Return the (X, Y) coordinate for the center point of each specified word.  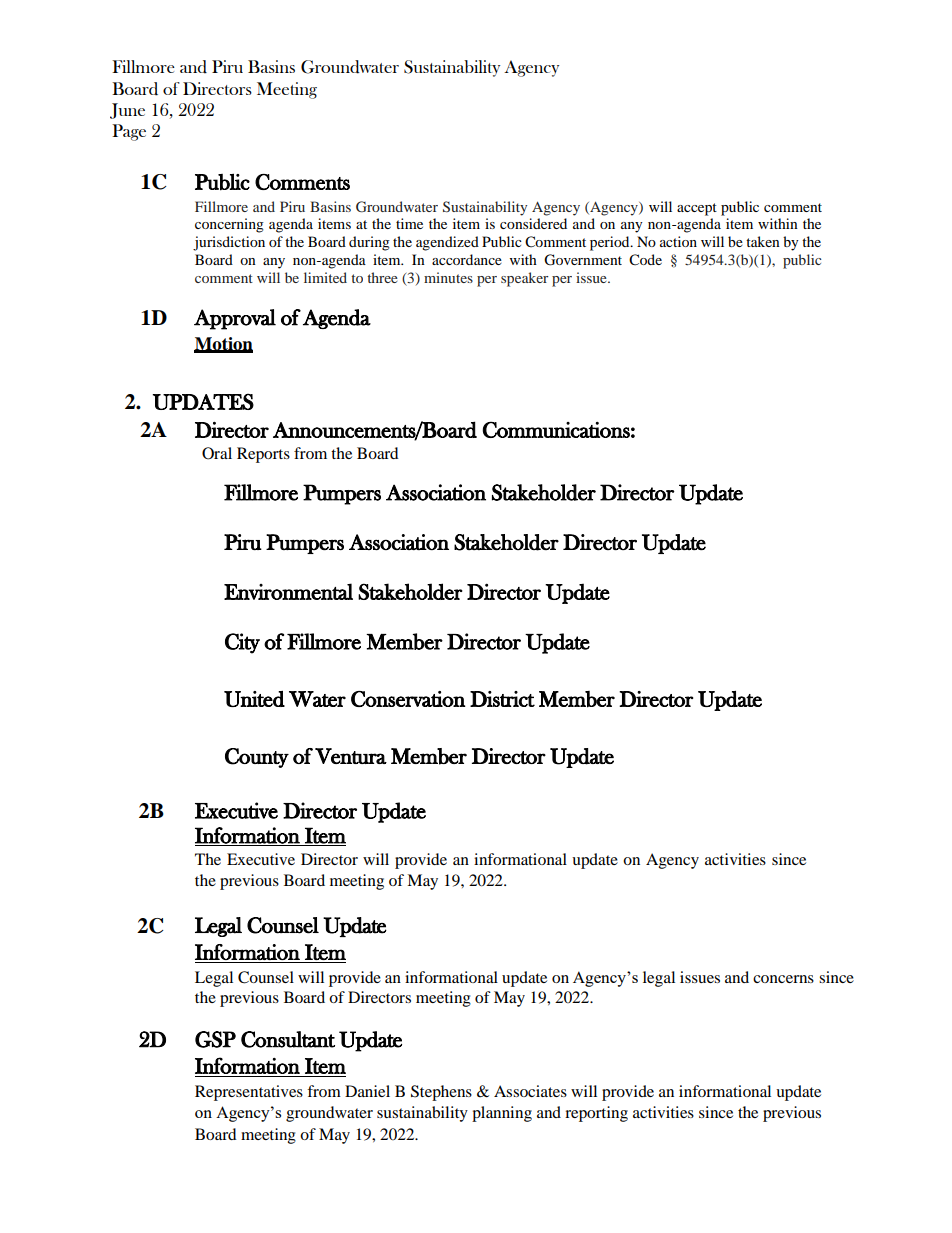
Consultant (288, 1039)
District (502, 699)
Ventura (351, 756)
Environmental (288, 591)
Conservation (408, 699)
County (257, 758)
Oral (217, 453)
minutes (448, 277)
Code (645, 260)
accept (697, 209)
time (409, 223)
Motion (223, 344)
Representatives (249, 1093)
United (254, 699)
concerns (783, 979)
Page (129, 132)
